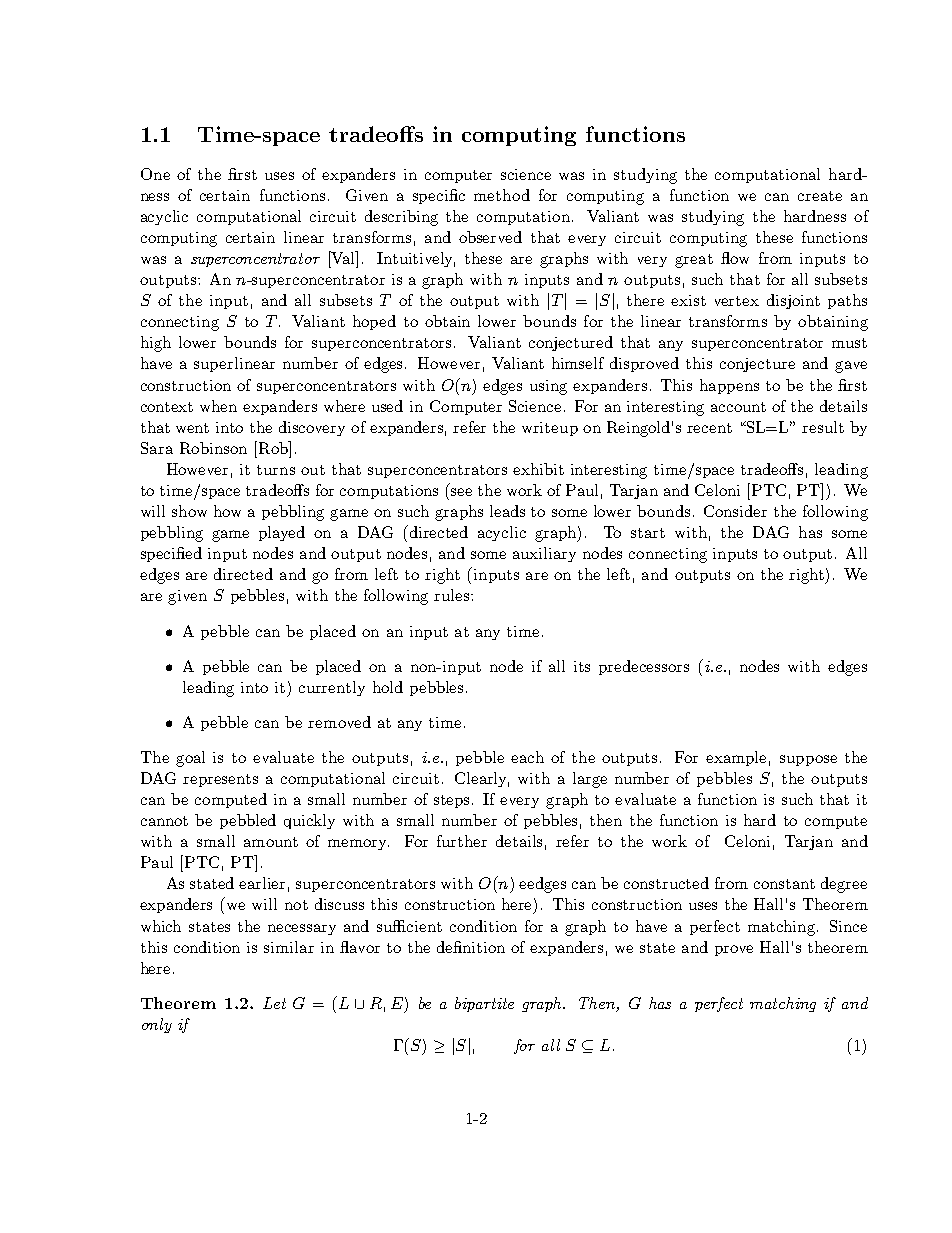 Image resolution: width=952 pixels, height=1233 pixels. Describe the element at coordinates (502, 195) in the image. I see `method` at that location.
